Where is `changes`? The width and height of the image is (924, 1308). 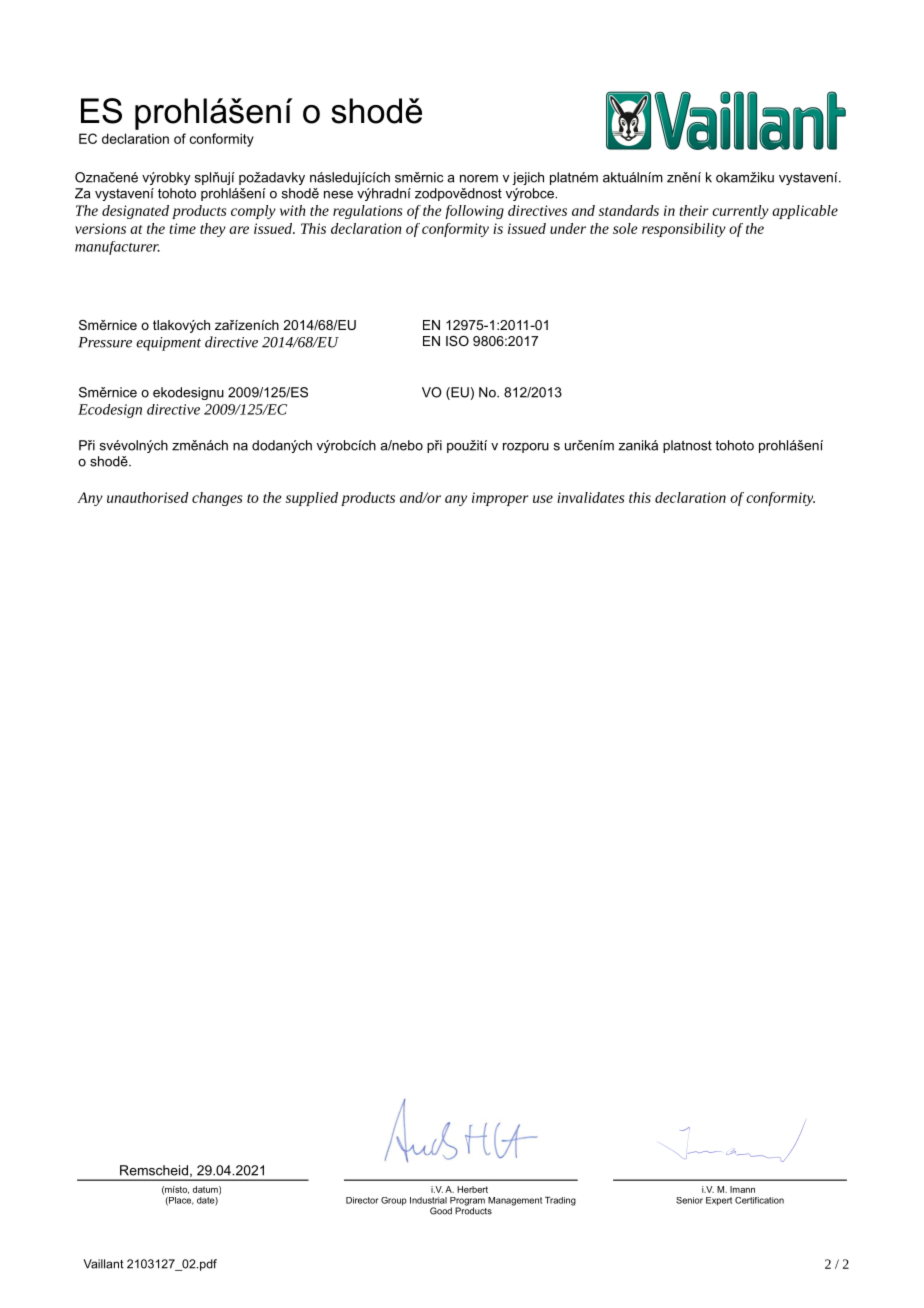 changes is located at coordinates (217, 499).
